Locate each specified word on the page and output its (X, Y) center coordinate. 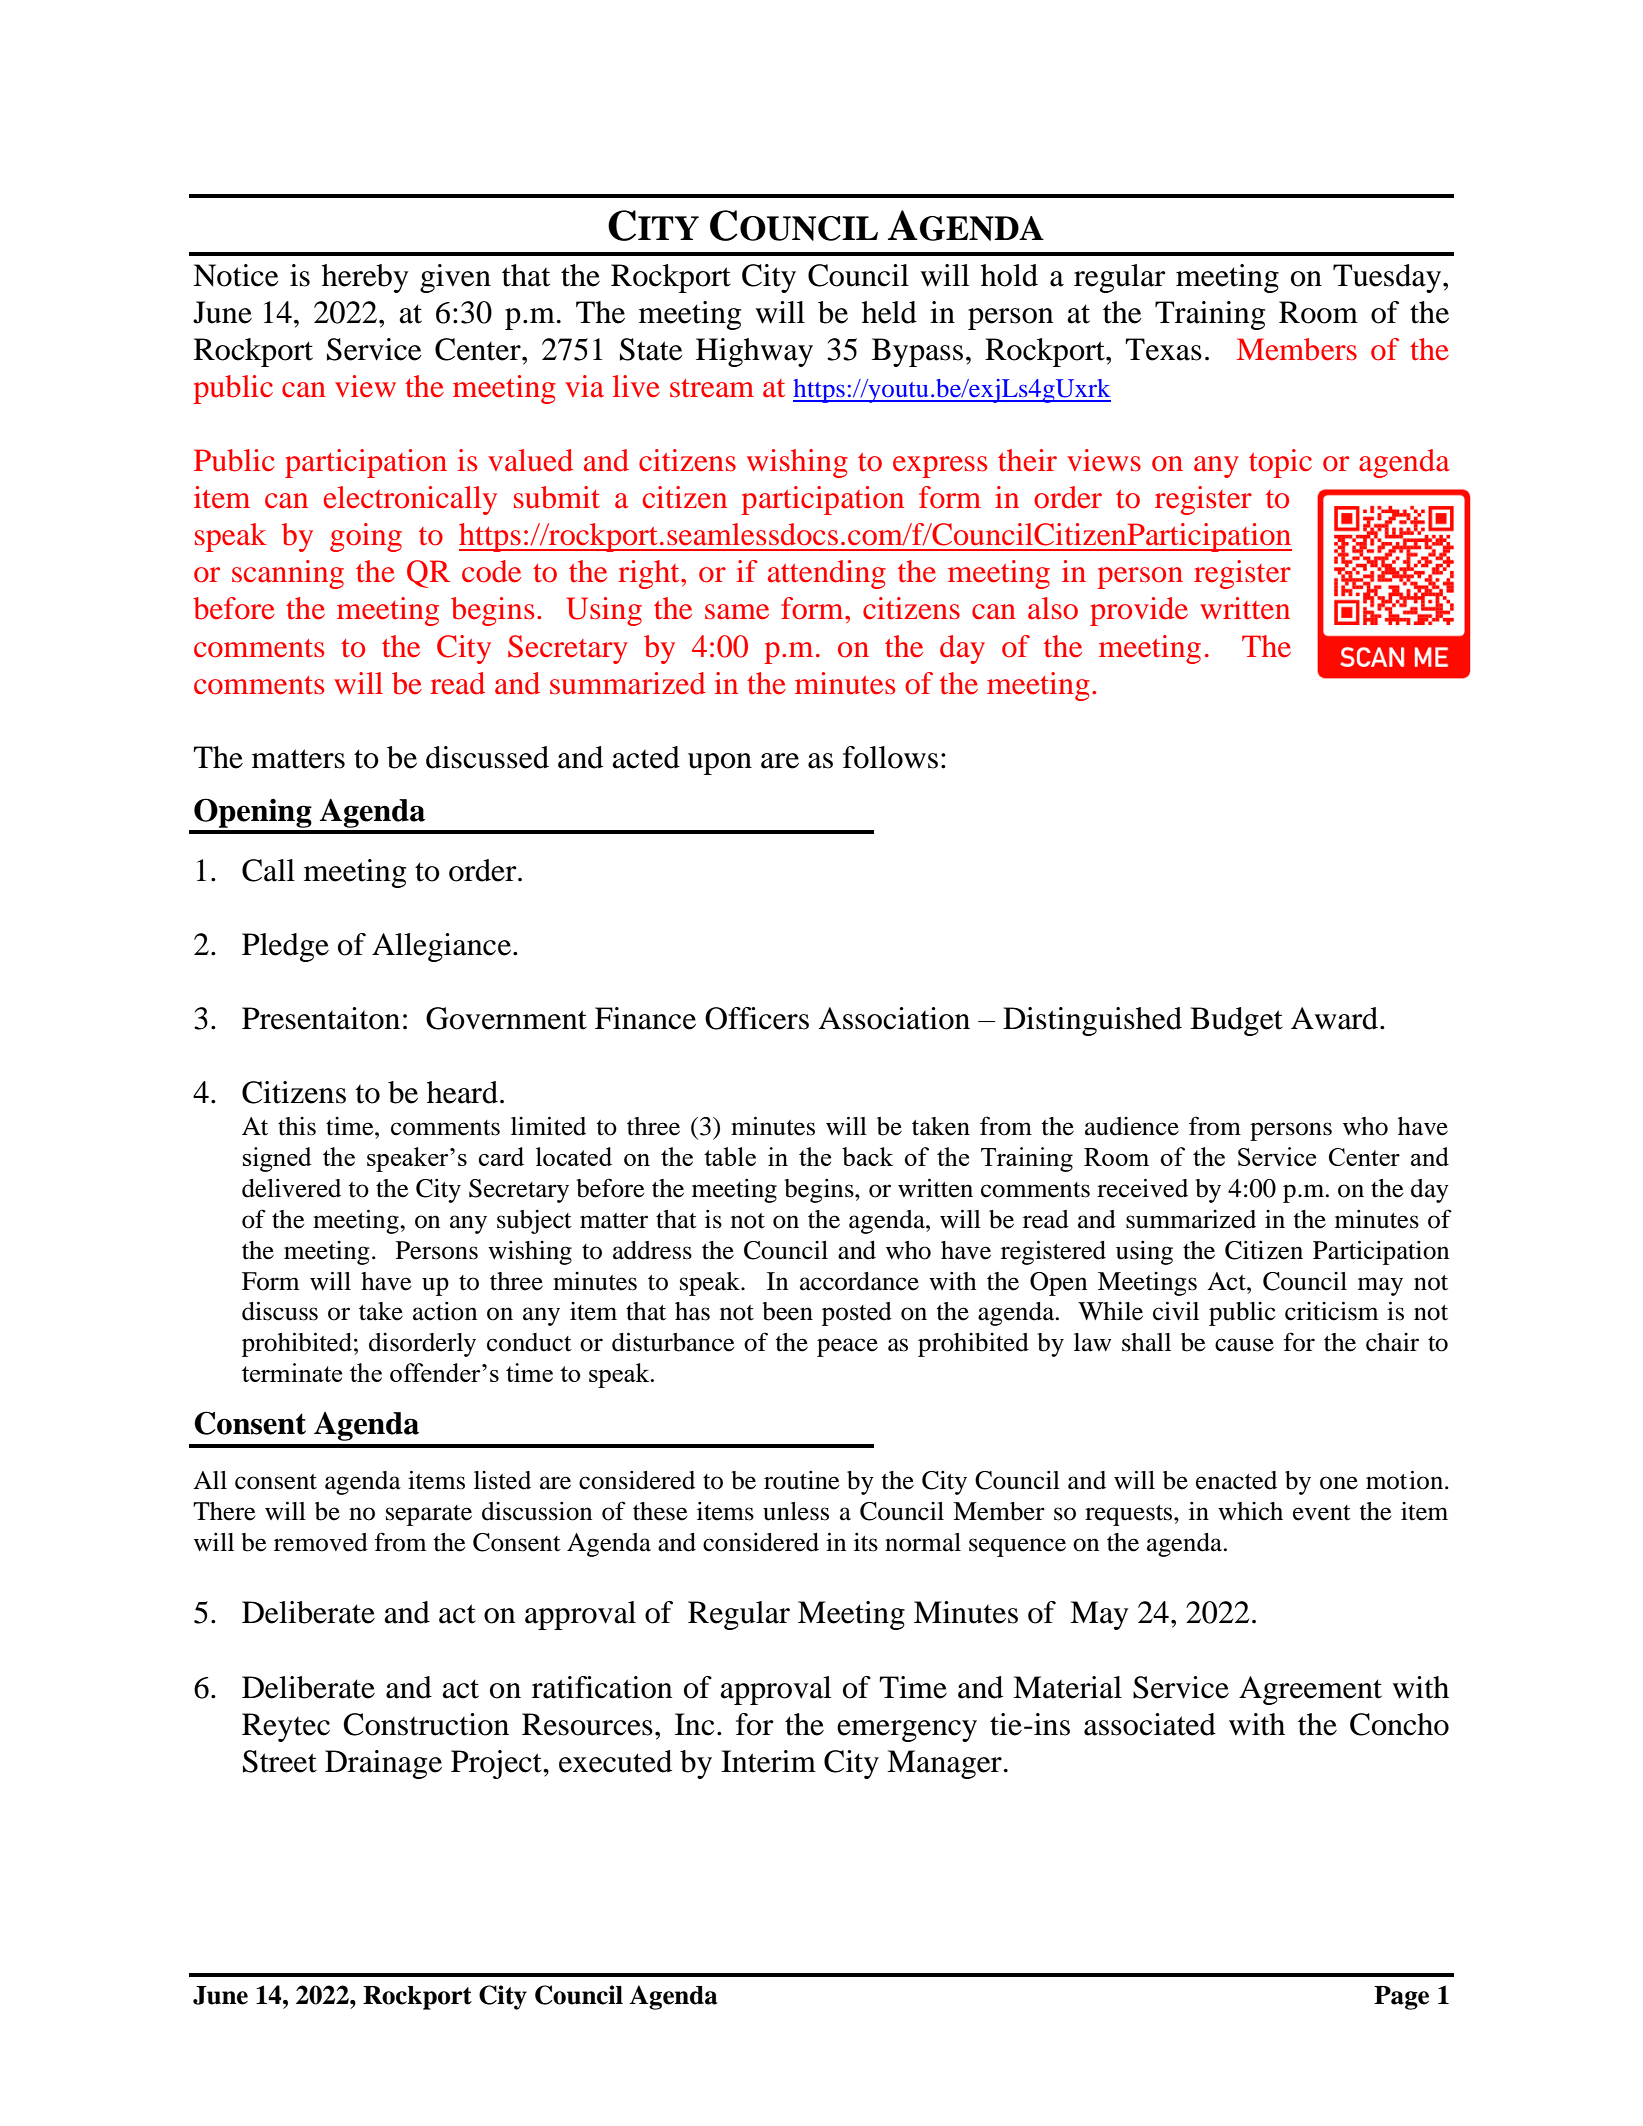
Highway (754, 352)
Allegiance (443, 947)
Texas (1163, 349)
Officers (757, 1018)
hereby (365, 278)
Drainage (383, 1764)
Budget (1236, 1021)
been (787, 1311)
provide (1139, 611)
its (866, 1542)
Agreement (1310, 1690)
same (737, 612)
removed (321, 1542)
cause (1244, 1345)
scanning (288, 574)
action (445, 1311)
